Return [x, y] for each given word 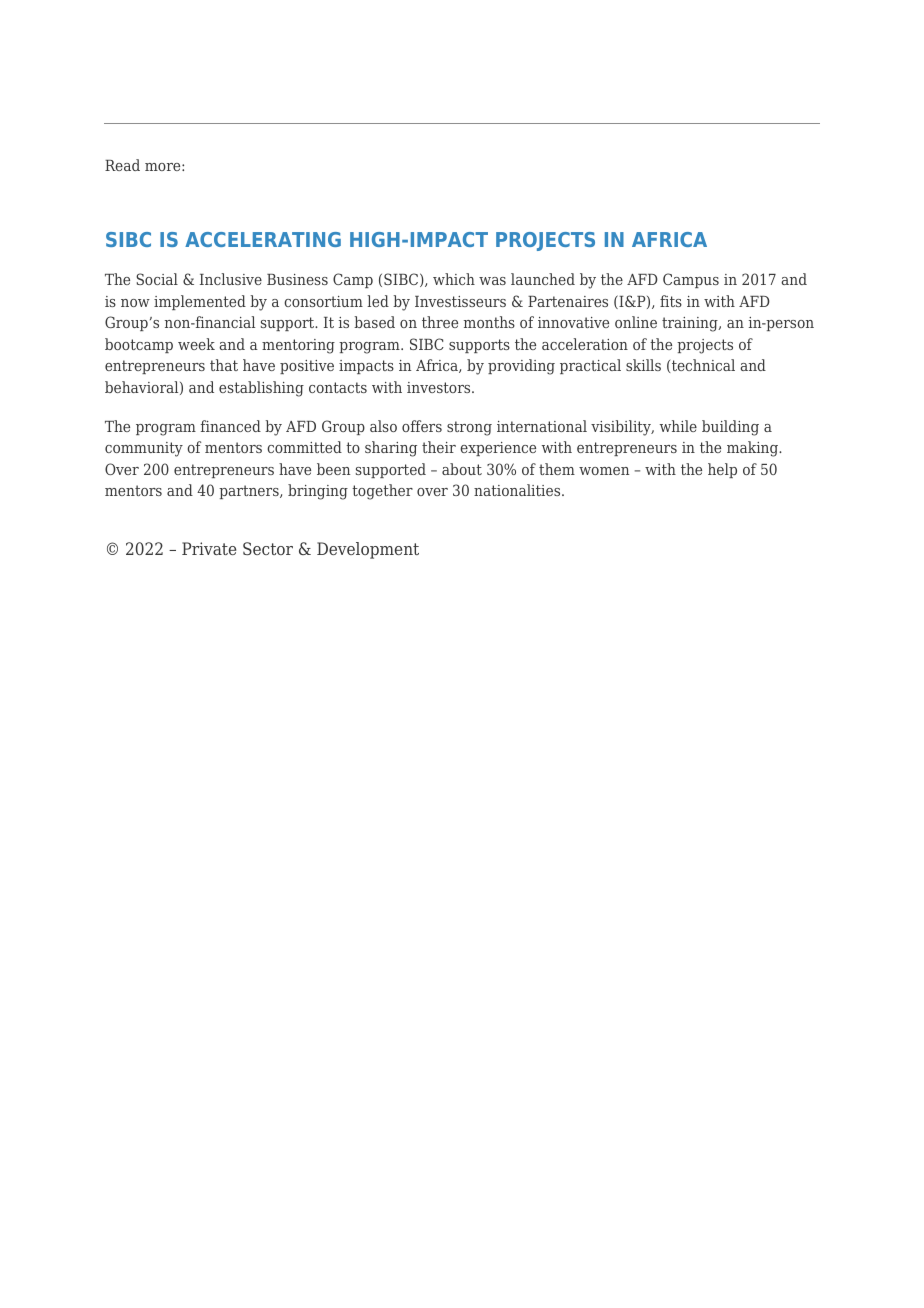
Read [122, 165]
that [224, 365]
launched [543, 279]
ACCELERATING [263, 239]
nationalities [518, 490]
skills [643, 365]
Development [368, 550]
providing [521, 367]
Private [209, 548]
